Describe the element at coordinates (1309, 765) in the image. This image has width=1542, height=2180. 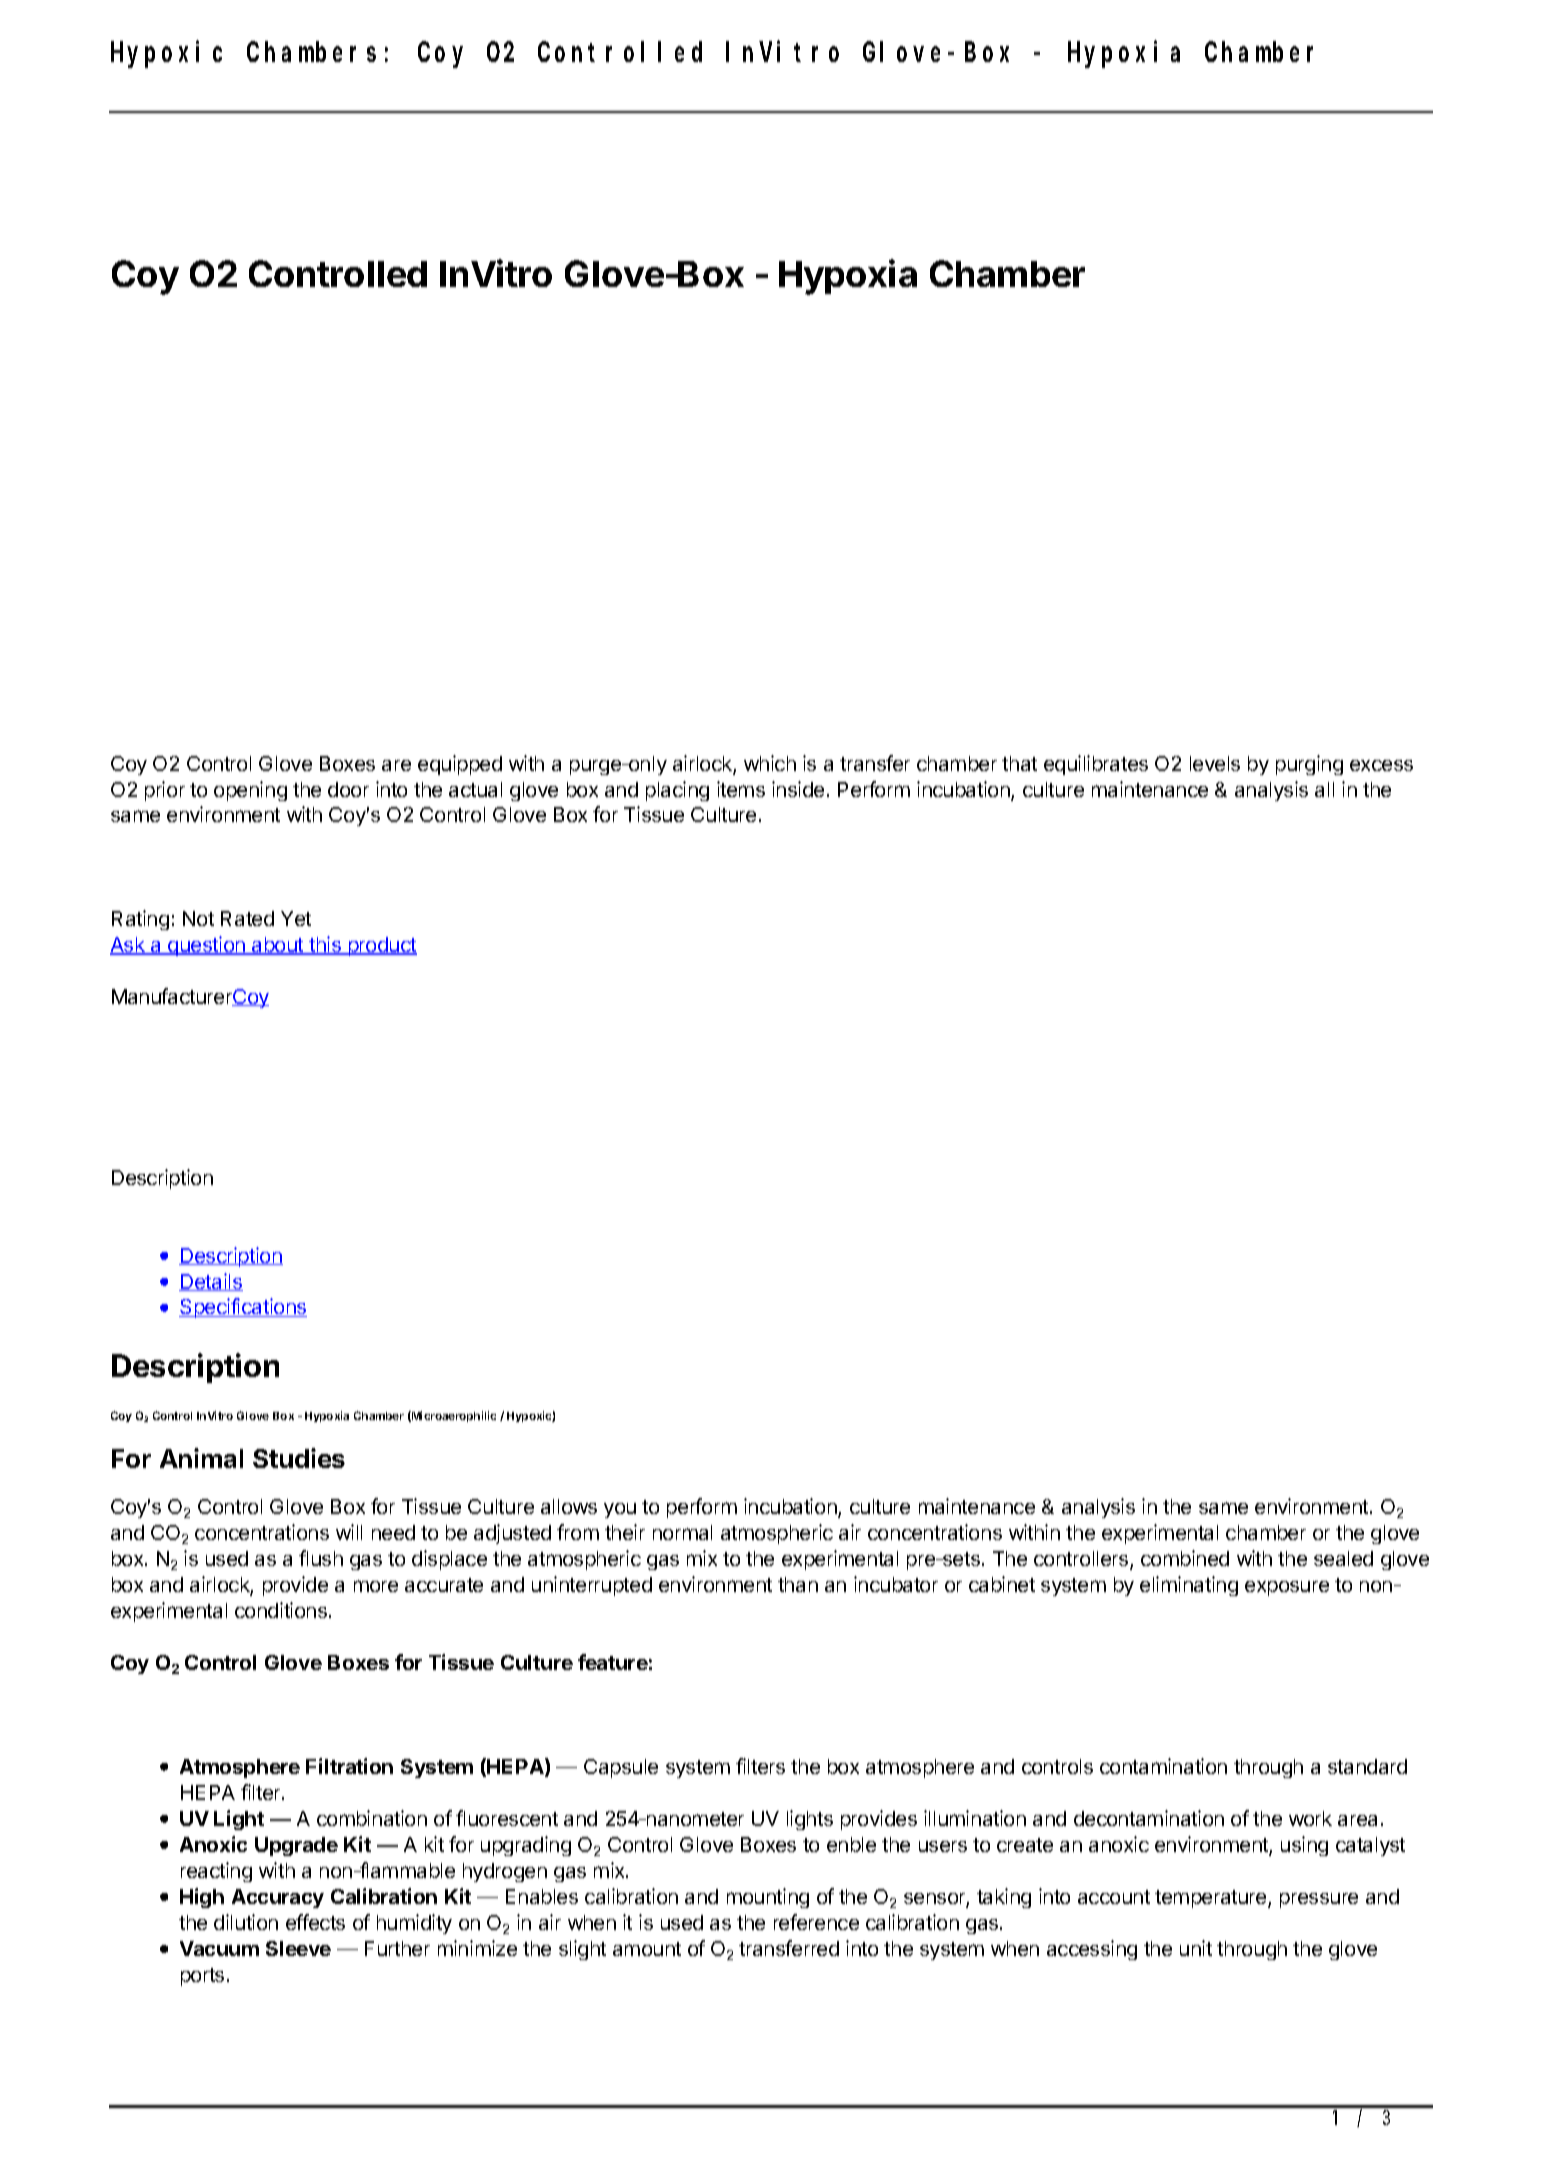
I see `purging` at that location.
